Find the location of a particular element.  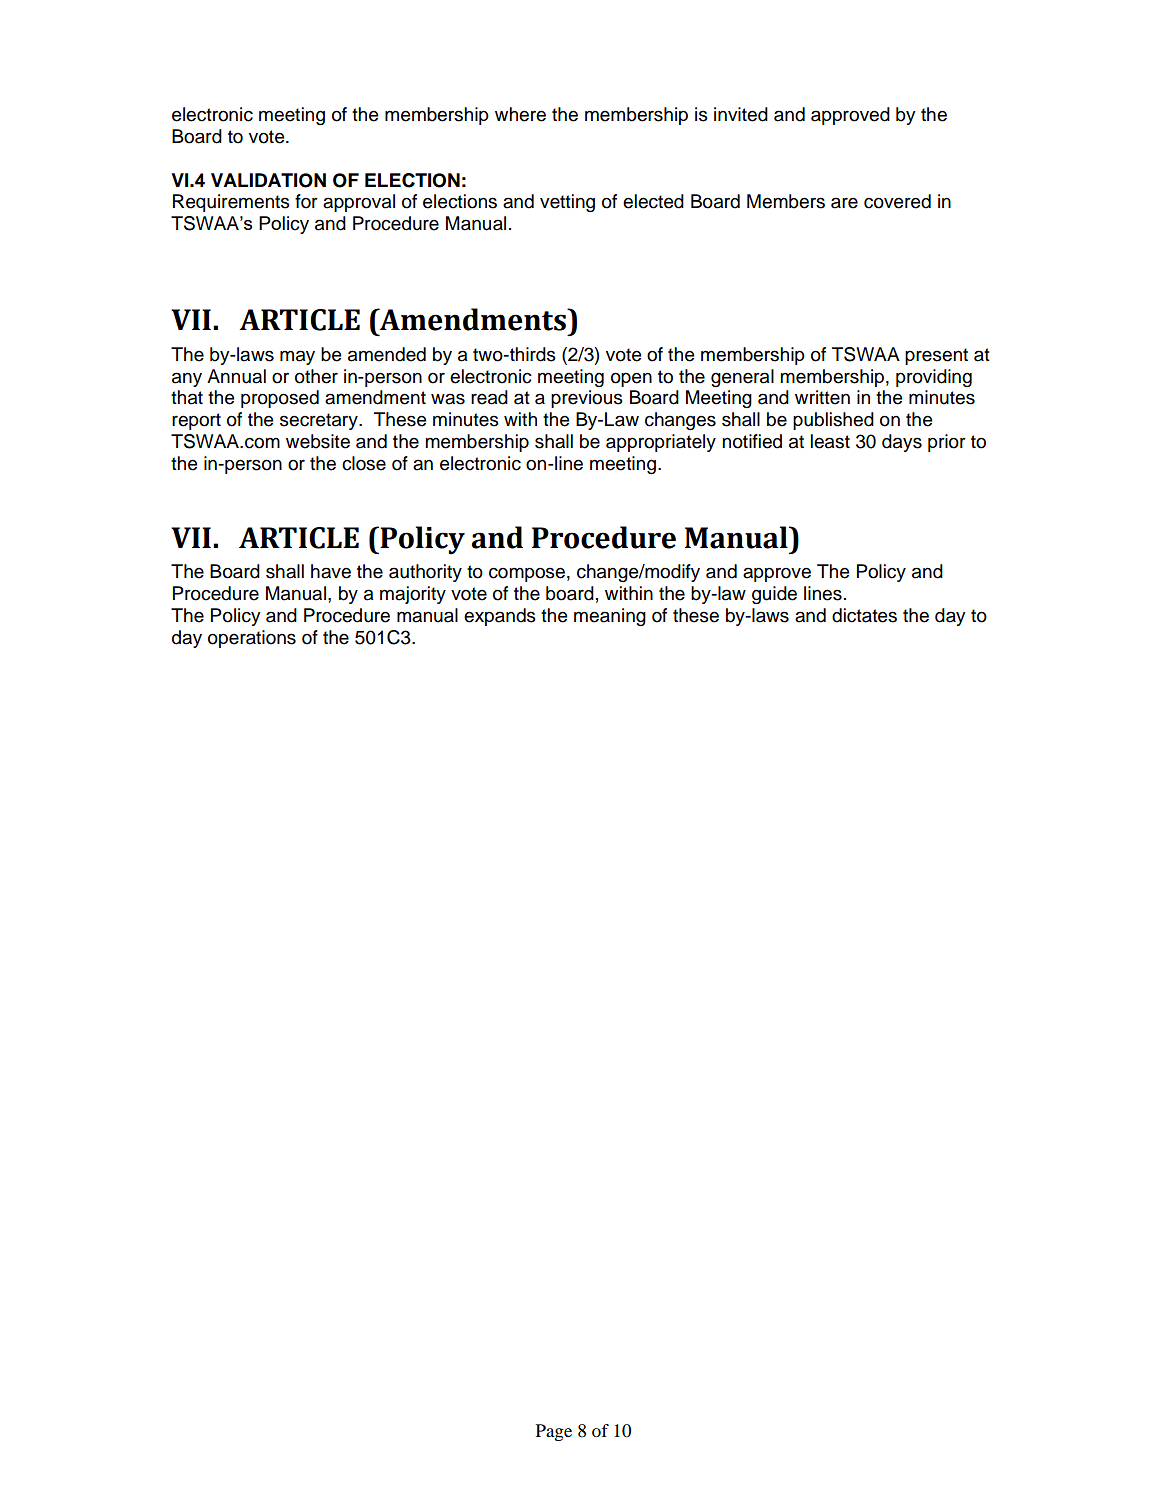

VALIDATION is located at coordinates (268, 180).
